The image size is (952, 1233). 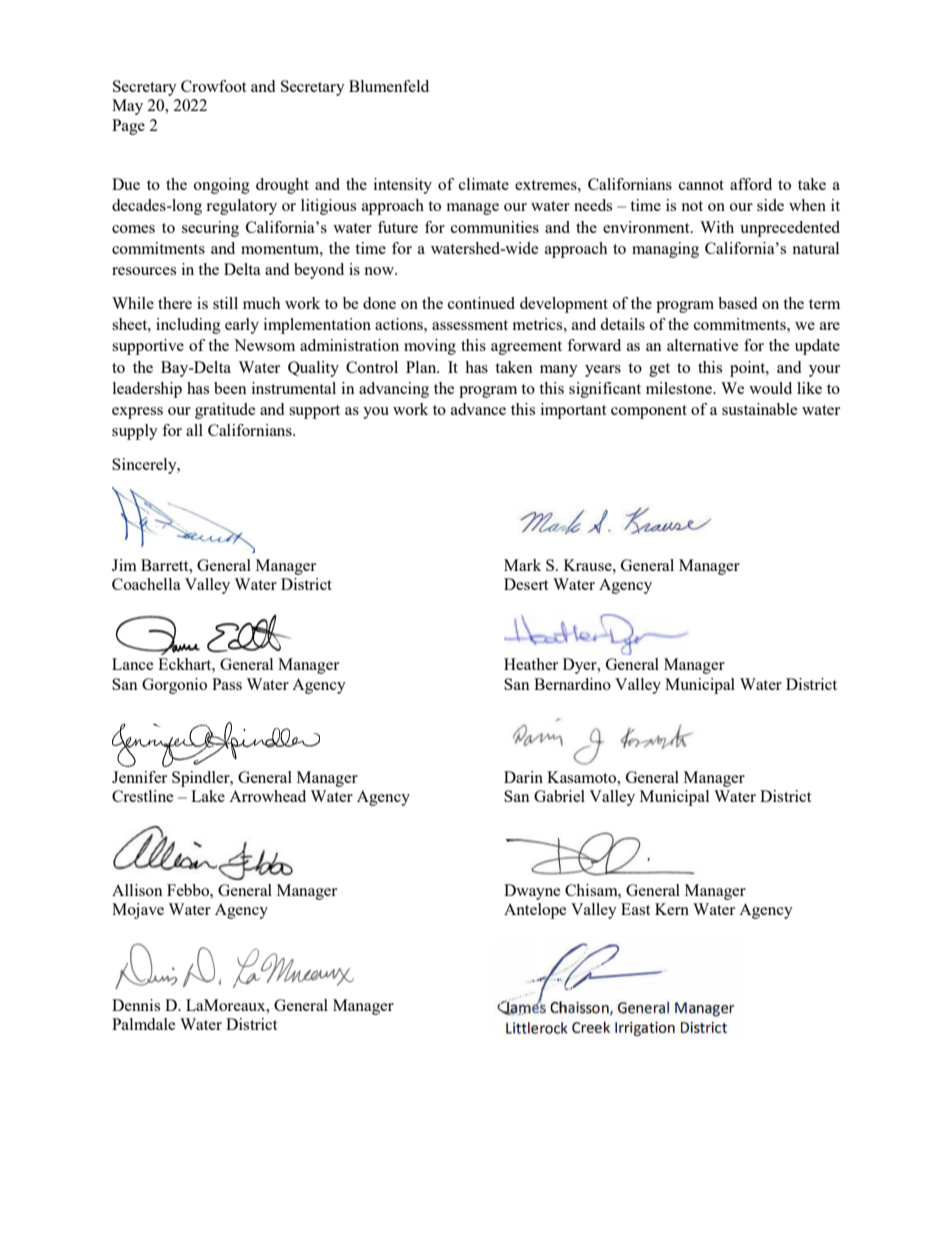 What do you see at coordinates (751, 184) in the document?
I see `afford` at bounding box center [751, 184].
